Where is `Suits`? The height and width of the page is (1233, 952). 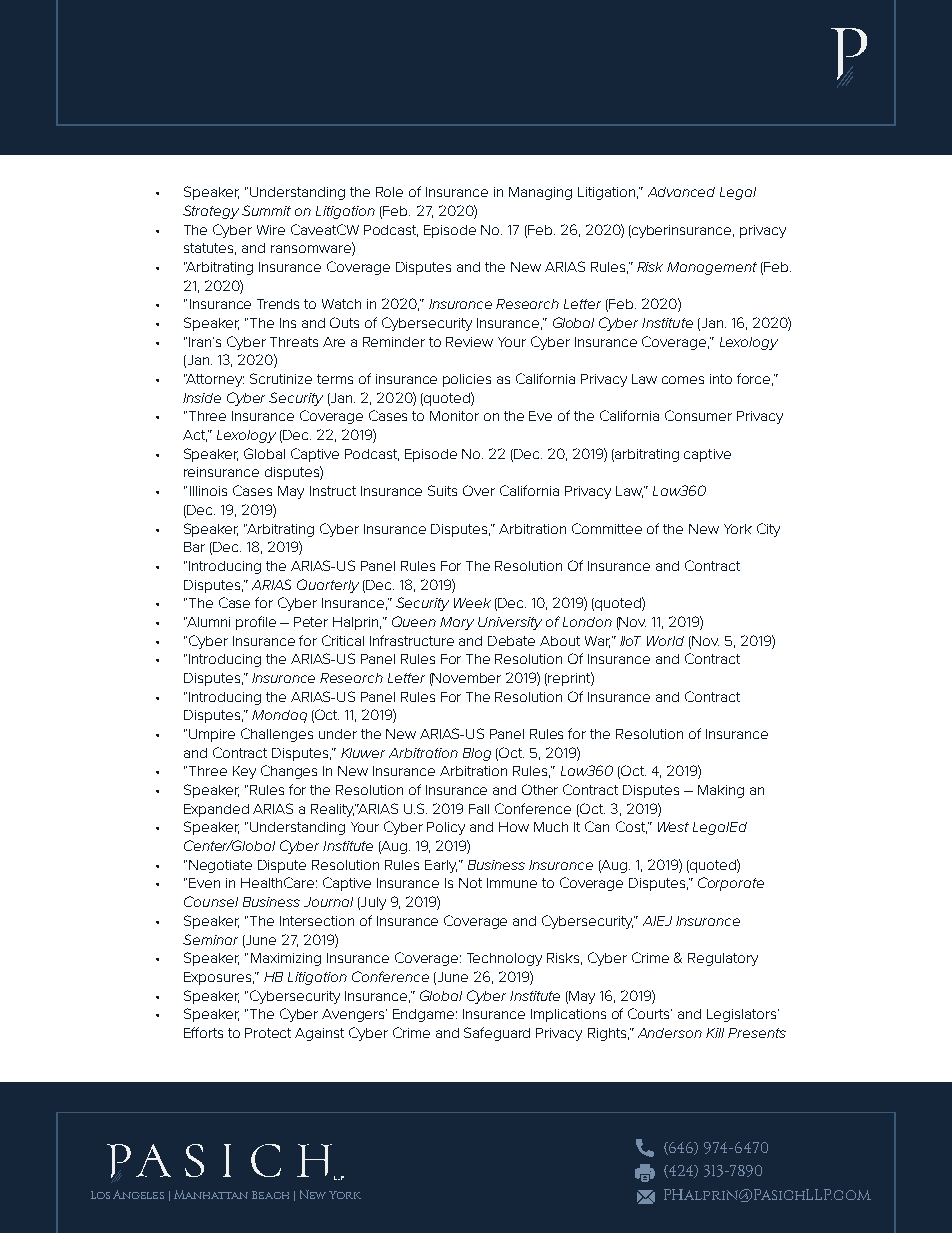
Suits is located at coordinates (442, 490).
